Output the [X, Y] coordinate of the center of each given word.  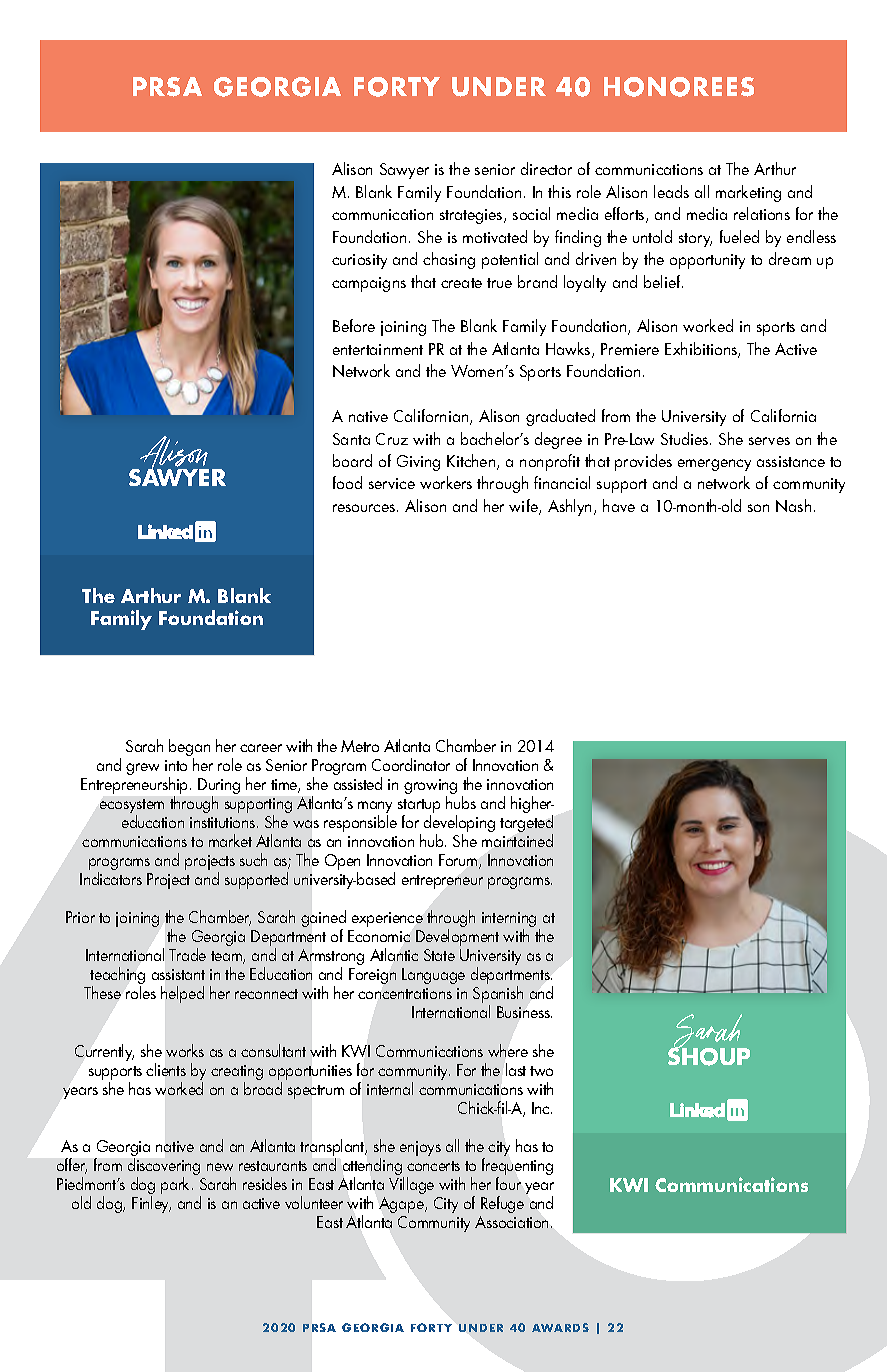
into [176, 765]
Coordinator [411, 764]
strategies [472, 216]
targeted [526, 825]
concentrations [405, 993]
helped [182, 994]
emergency [714, 465]
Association [513, 1222]
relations [762, 213]
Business [524, 1012]
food [347, 482]
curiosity [359, 261]
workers [446, 482]
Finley [151, 1204]
